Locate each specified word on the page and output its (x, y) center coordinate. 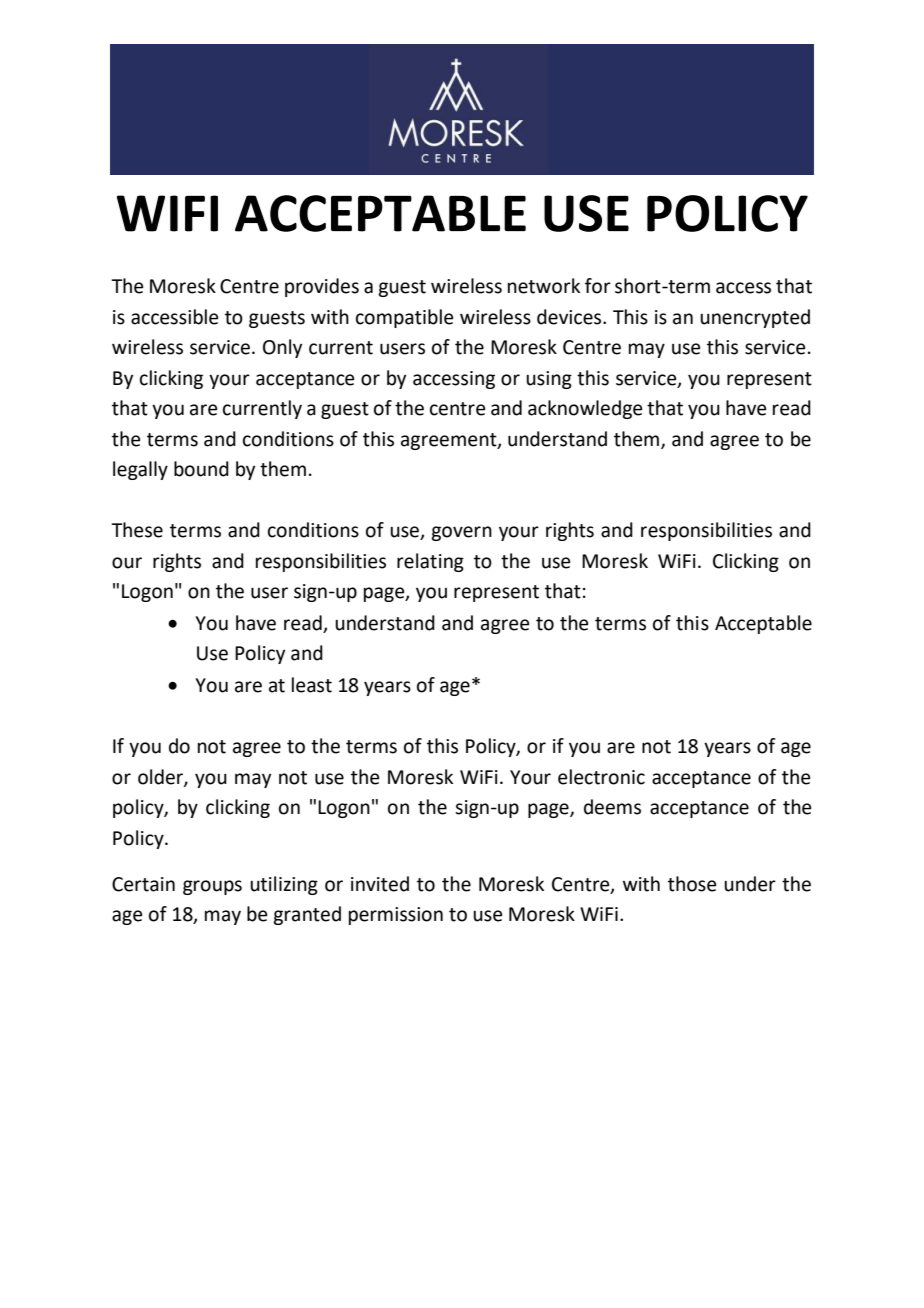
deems (612, 807)
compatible (405, 318)
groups (212, 887)
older (161, 778)
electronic (601, 777)
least (312, 685)
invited (380, 884)
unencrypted (755, 318)
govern (461, 533)
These (137, 530)
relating (430, 562)
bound (201, 469)
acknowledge (585, 409)
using (549, 380)
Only (282, 348)
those (692, 884)
